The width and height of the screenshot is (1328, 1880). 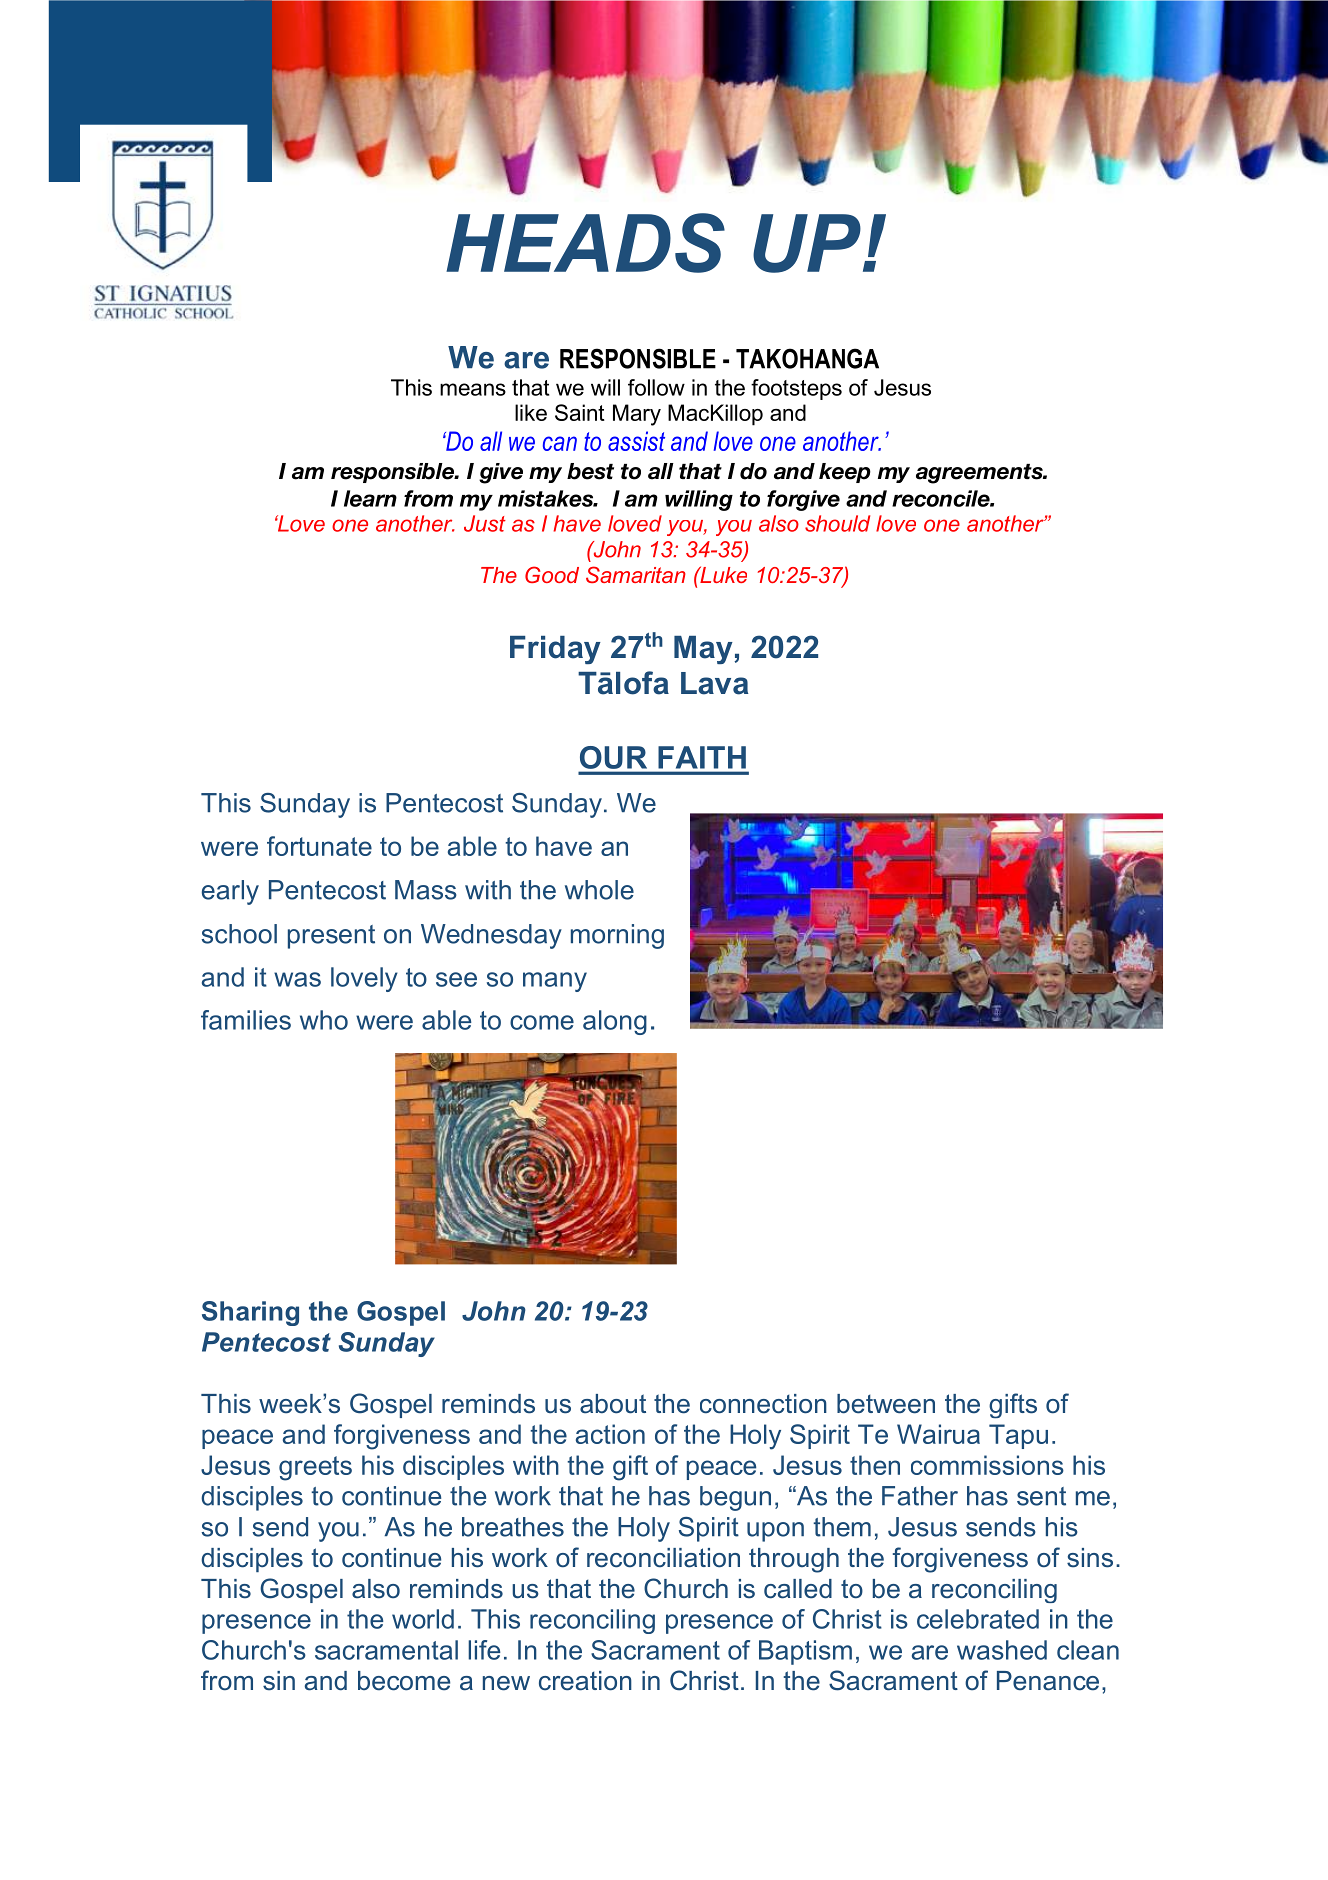 What do you see at coordinates (585, 1681) in the screenshot?
I see `creation` at bounding box center [585, 1681].
